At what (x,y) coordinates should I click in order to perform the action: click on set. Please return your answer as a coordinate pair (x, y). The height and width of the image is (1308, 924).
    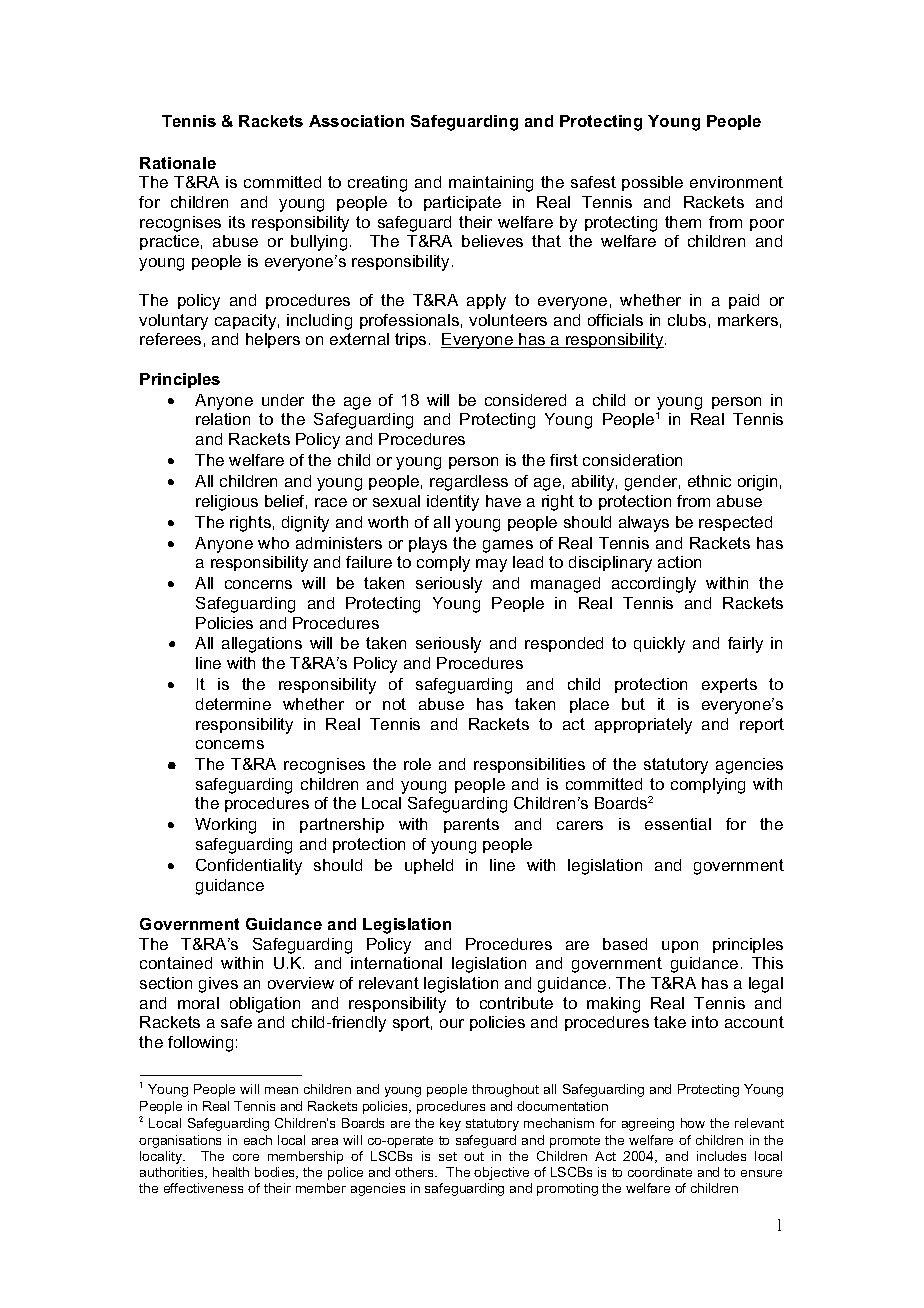
    Looking at the image, I should click on (448, 1156).
